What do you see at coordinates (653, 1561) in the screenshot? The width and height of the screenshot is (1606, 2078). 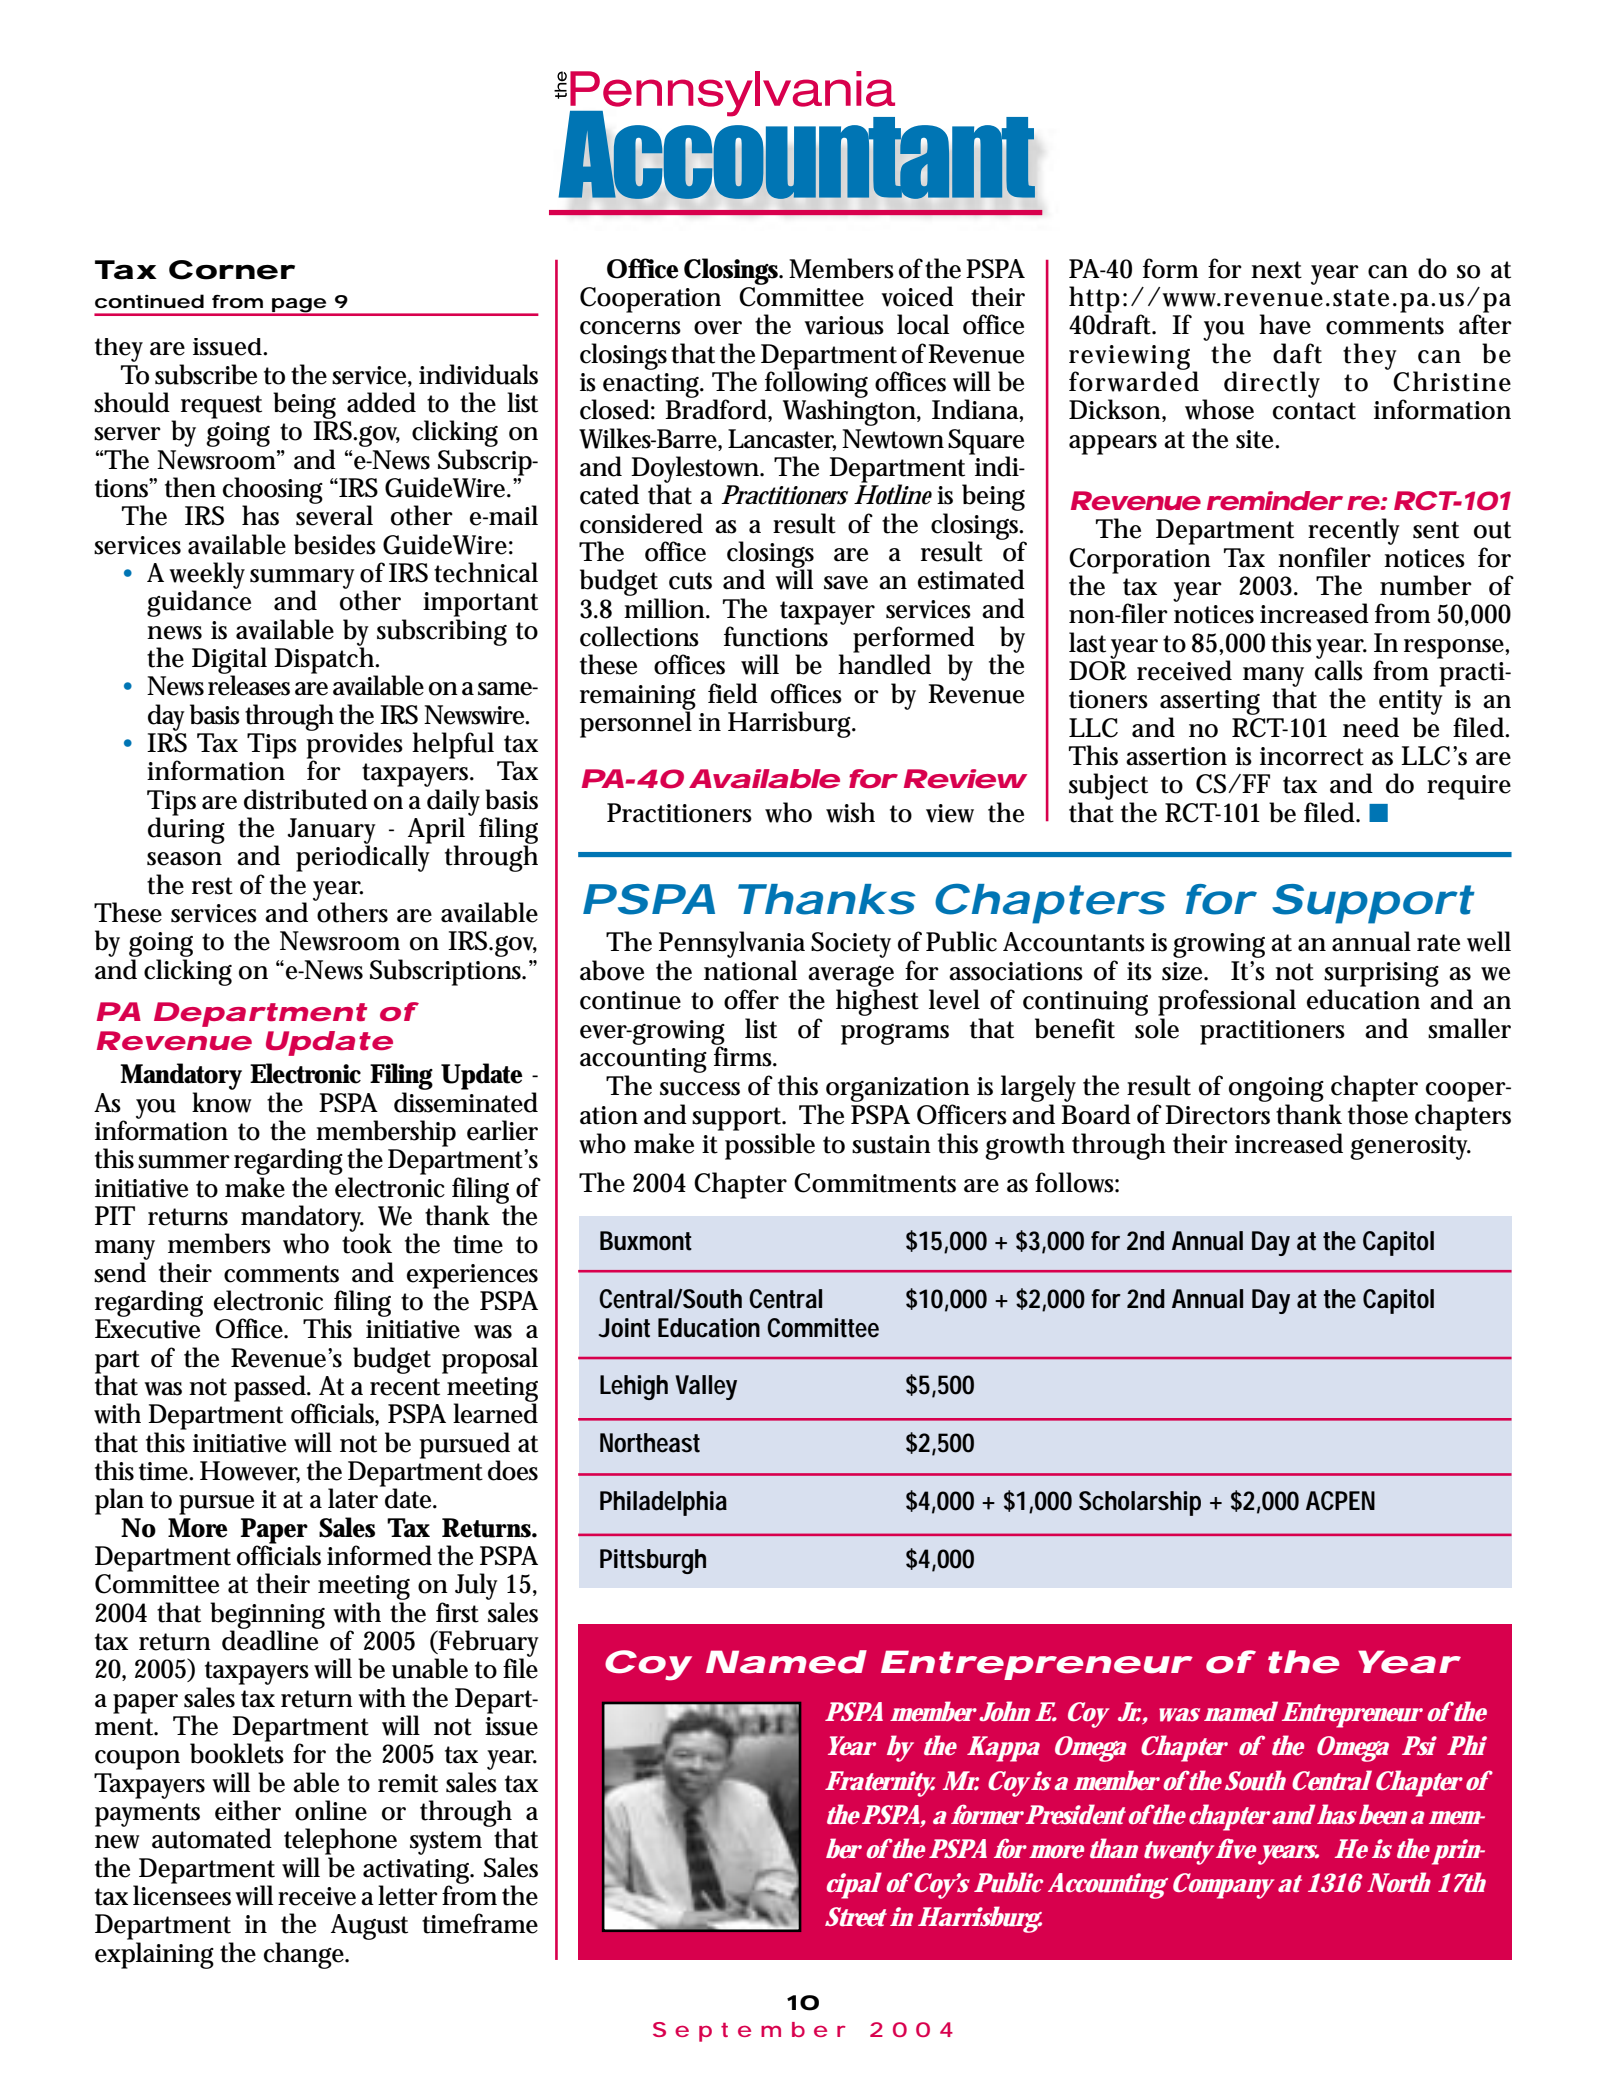 I see `Pittsburgh` at bounding box center [653, 1561].
